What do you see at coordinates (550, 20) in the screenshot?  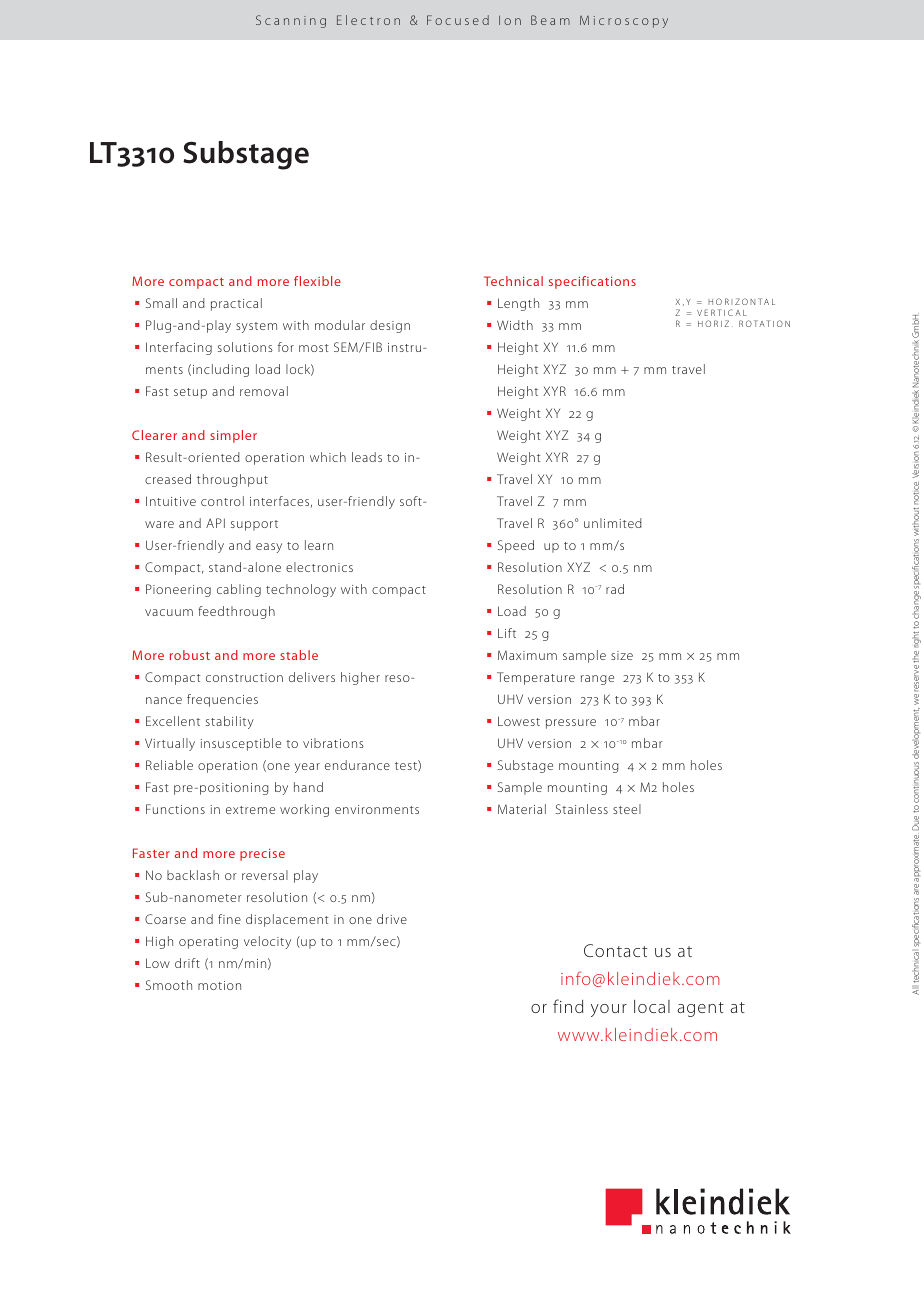 I see `Beam` at bounding box center [550, 20].
